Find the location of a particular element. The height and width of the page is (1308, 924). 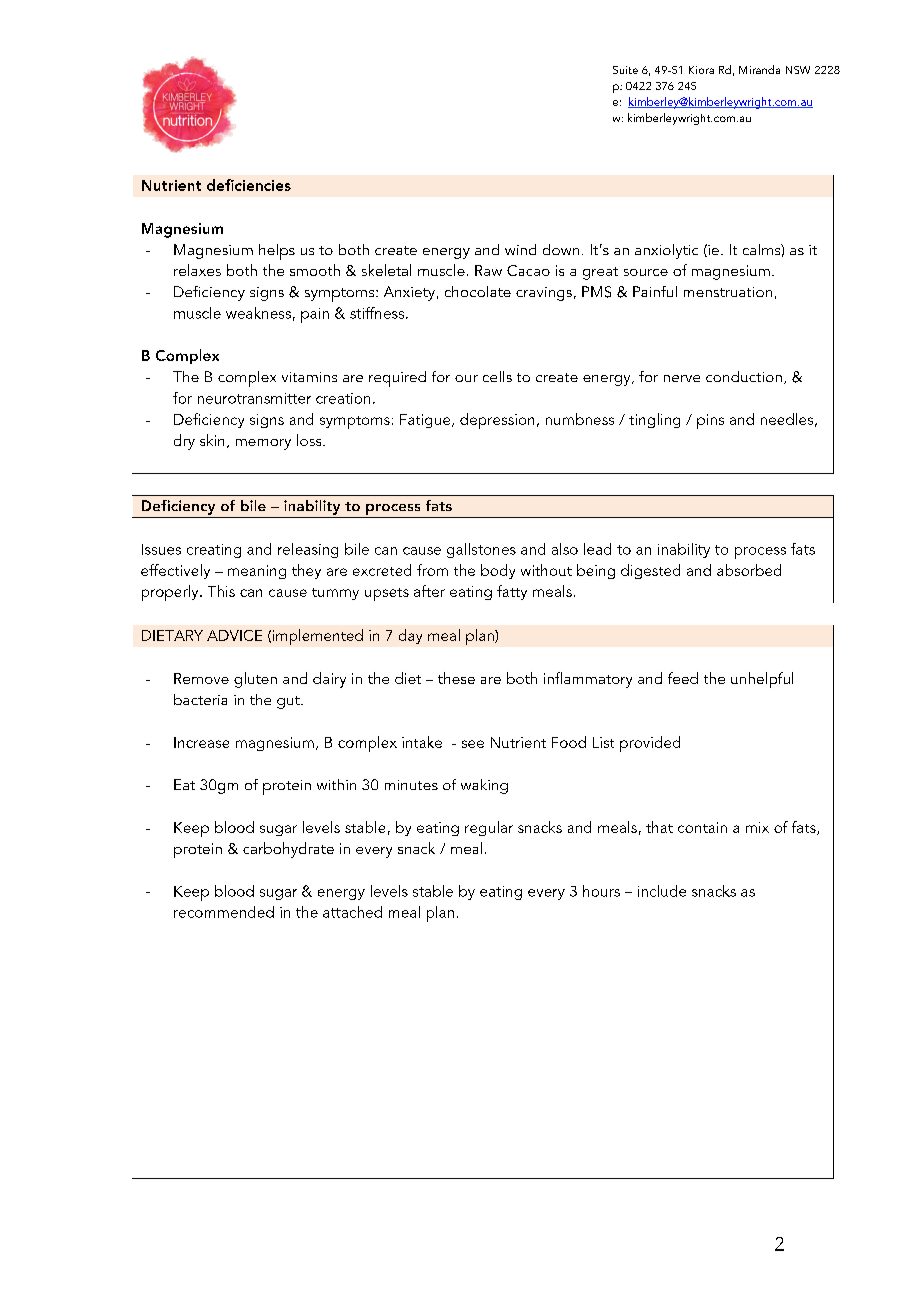

regular is located at coordinates (489, 828).
